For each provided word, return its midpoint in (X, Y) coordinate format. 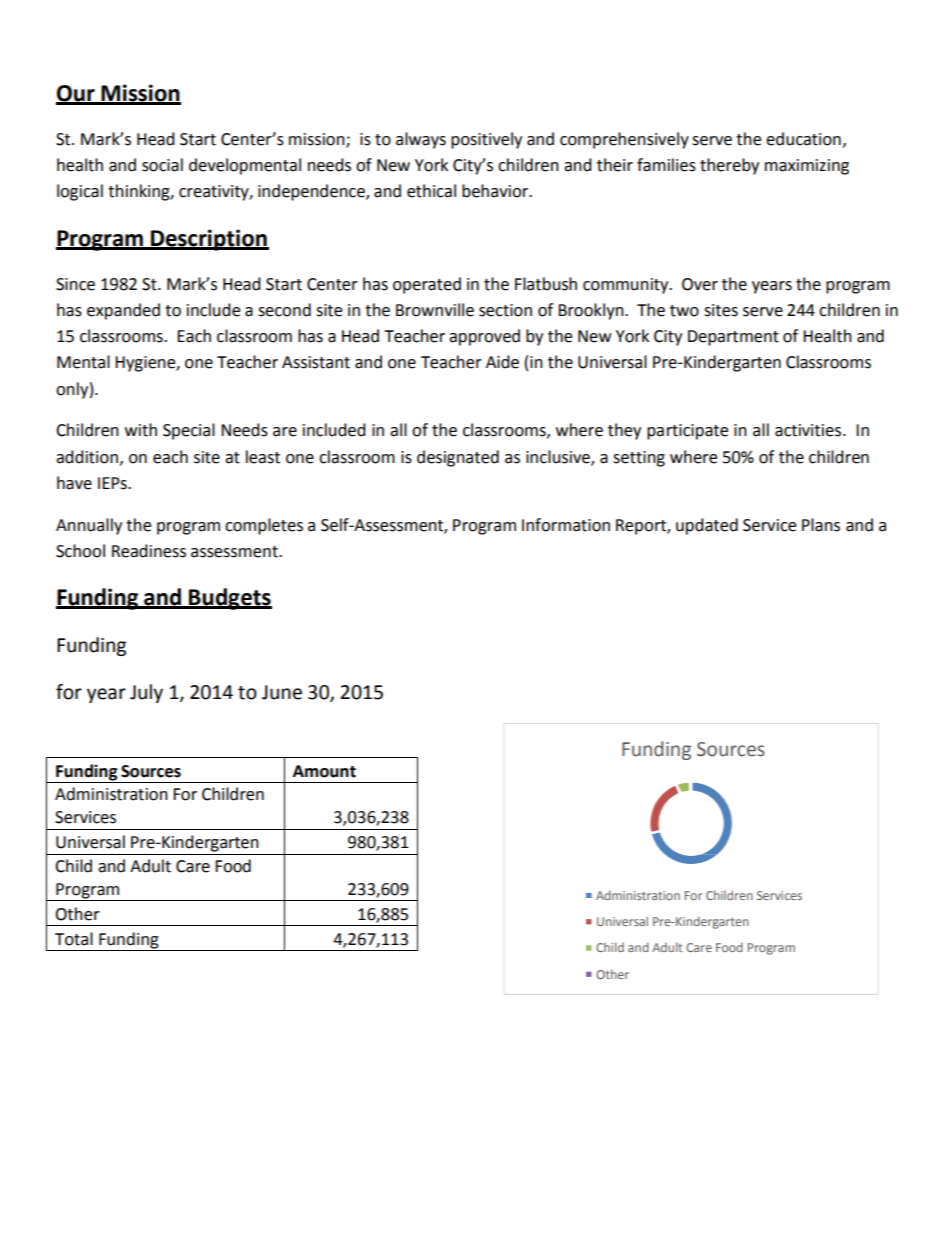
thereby (729, 166)
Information (566, 525)
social (162, 165)
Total (74, 939)
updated (707, 526)
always (421, 140)
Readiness (149, 551)
